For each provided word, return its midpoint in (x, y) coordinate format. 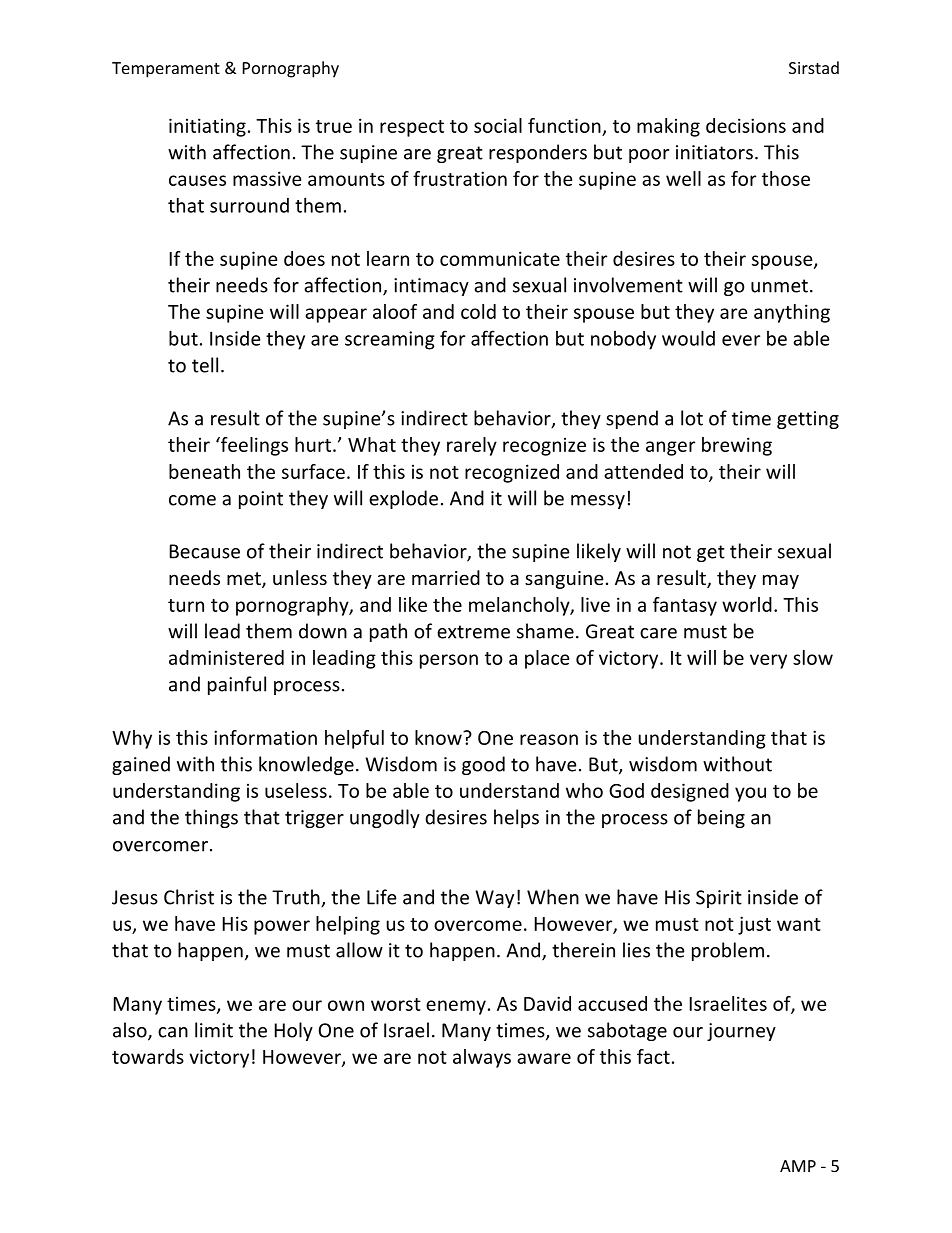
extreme (473, 632)
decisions (746, 125)
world (747, 604)
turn (186, 605)
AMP (798, 1166)
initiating (207, 127)
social (498, 125)
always (482, 1058)
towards (148, 1056)
